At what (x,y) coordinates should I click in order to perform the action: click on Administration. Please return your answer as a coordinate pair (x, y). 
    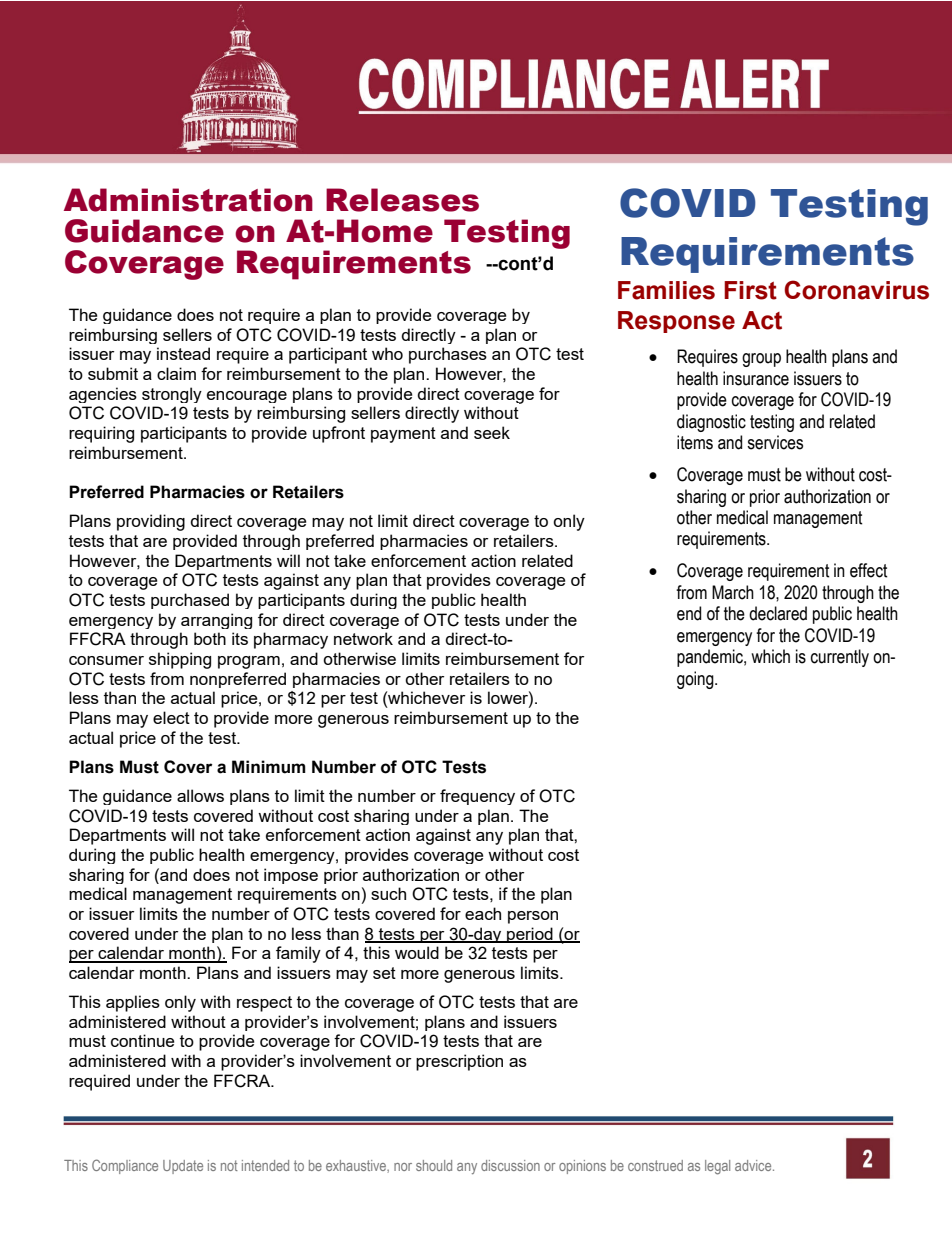
    Looking at the image, I should click on (188, 200).
